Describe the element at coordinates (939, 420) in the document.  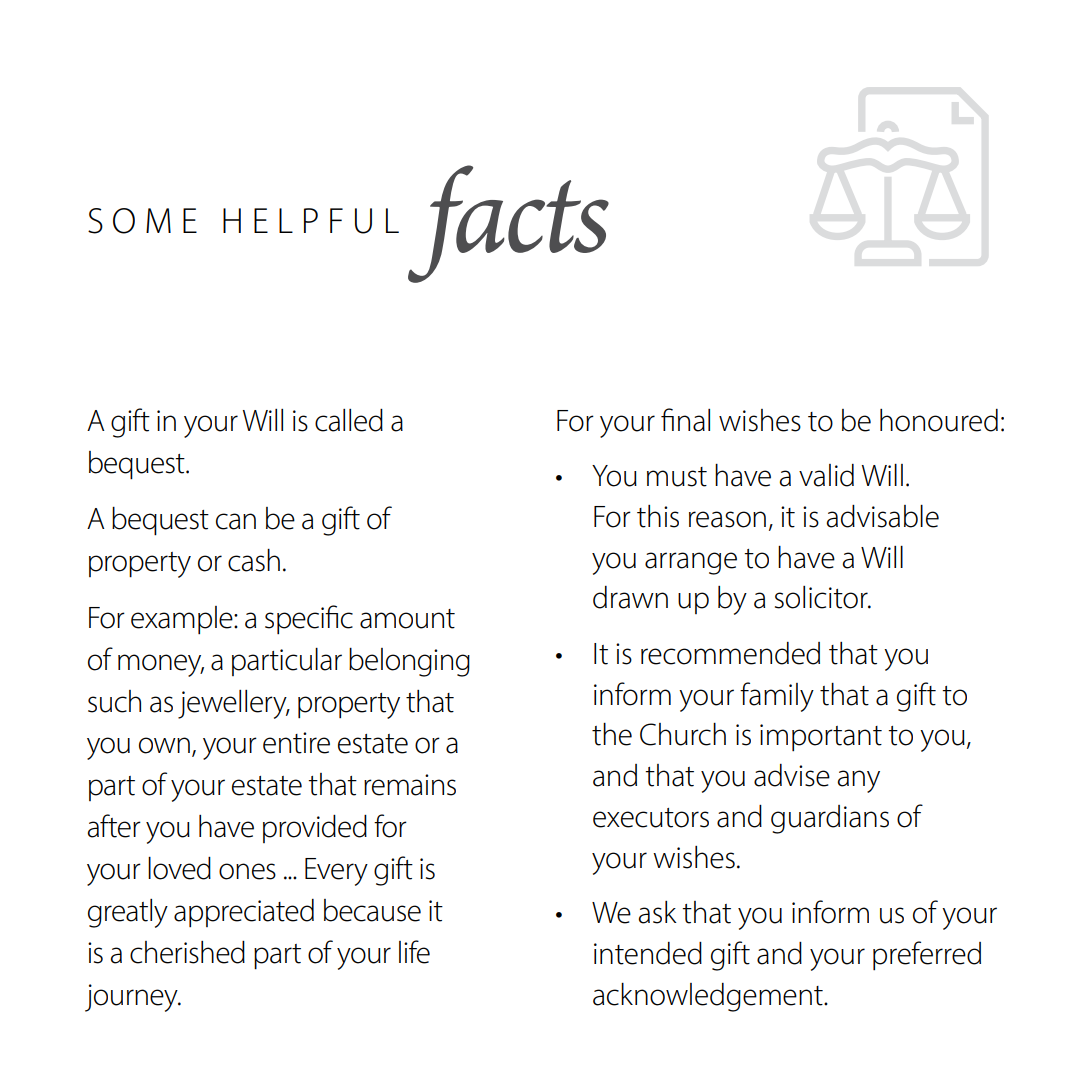
I see `honoured` at that location.
